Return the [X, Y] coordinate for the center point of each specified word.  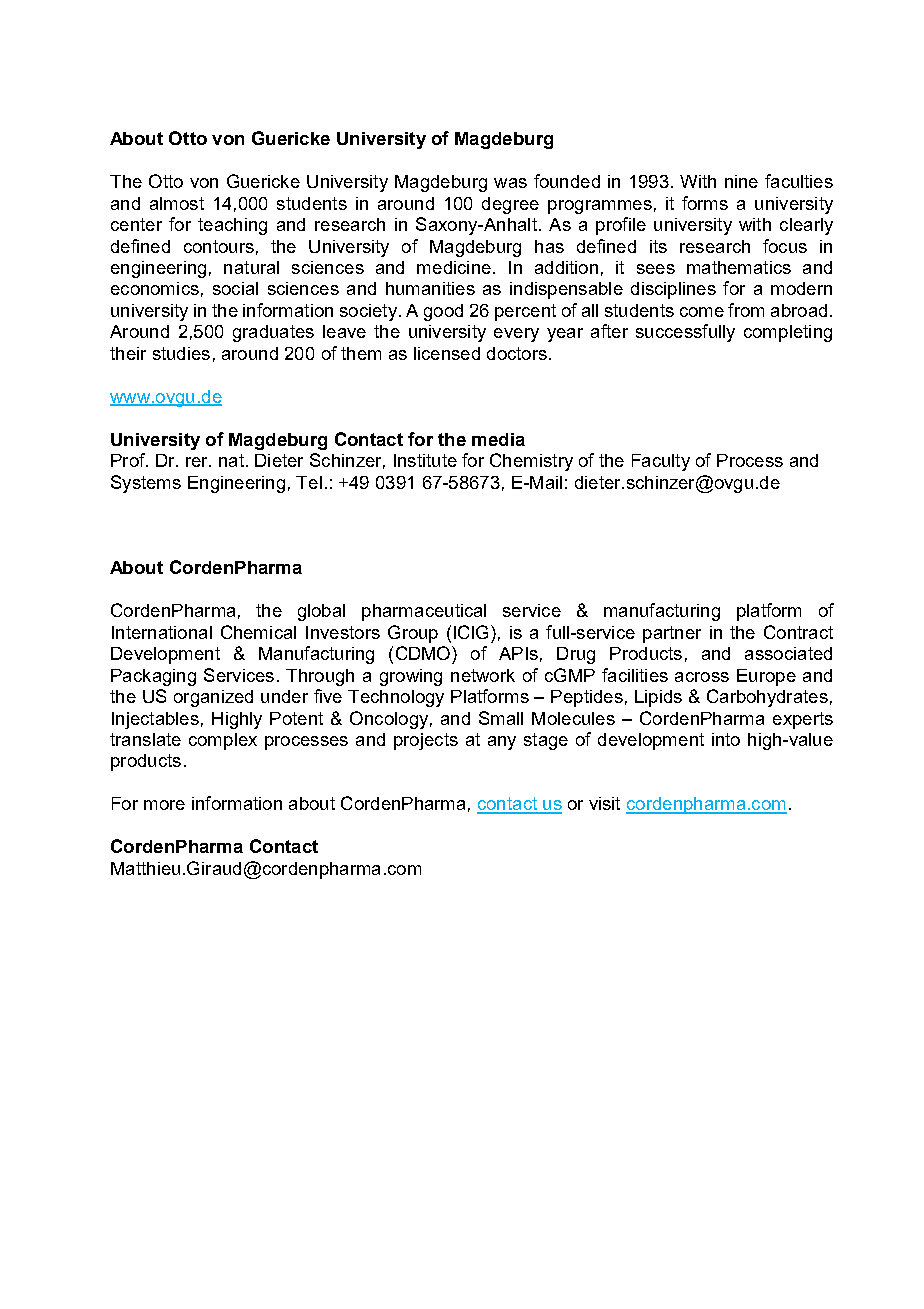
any [502, 743]
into [726, 739]
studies [181, 353]
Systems [146, 484]
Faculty [661, 462]
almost [177, 203]
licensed [447, 353]
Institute [425, 460]
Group [413, 634]
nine [741, 181]
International [162, 632]
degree [510, 205]
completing [788, 333]
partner [672, 634]
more [164, 805]
